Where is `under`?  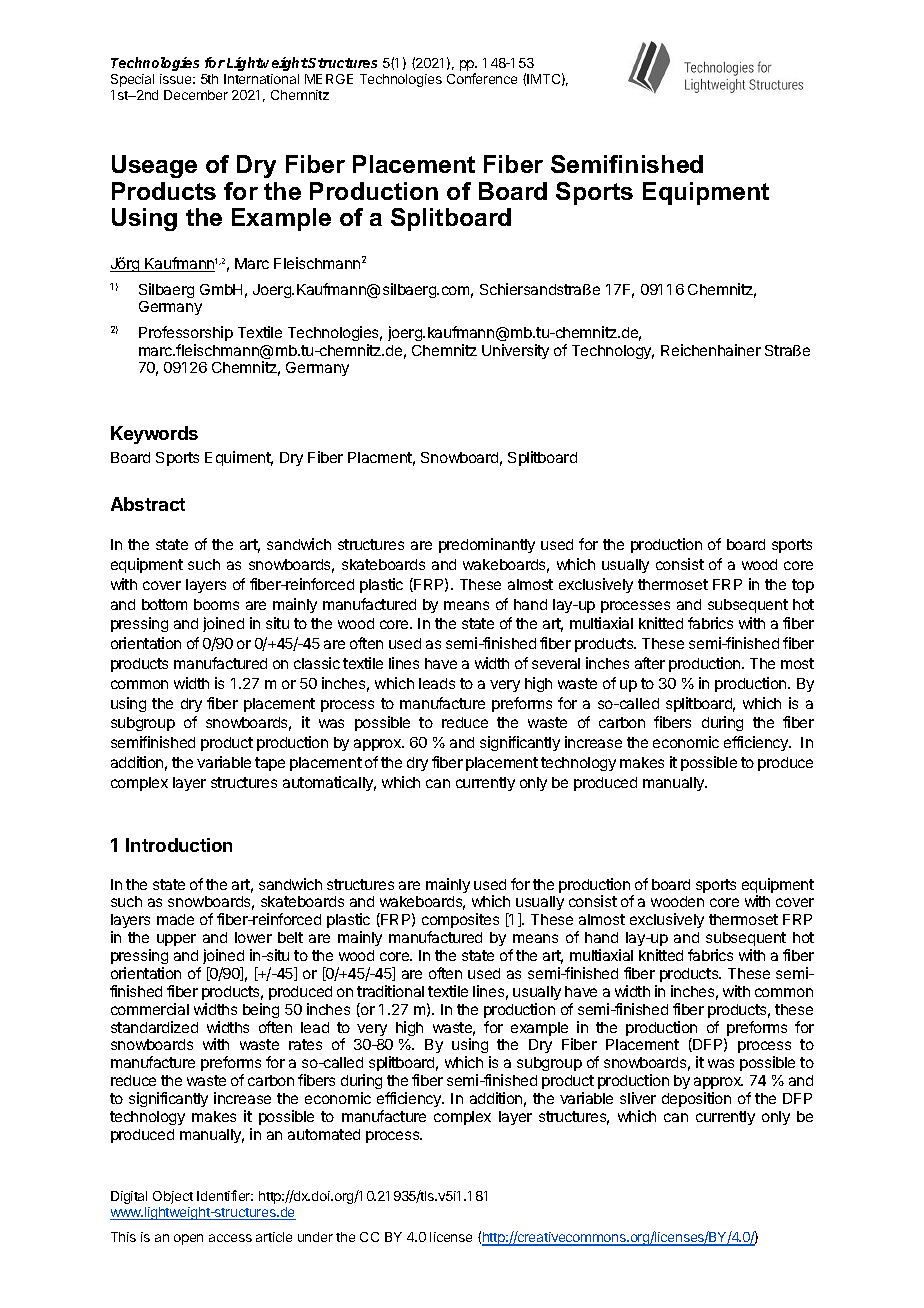
under is located at coordinates (315, 1237).
